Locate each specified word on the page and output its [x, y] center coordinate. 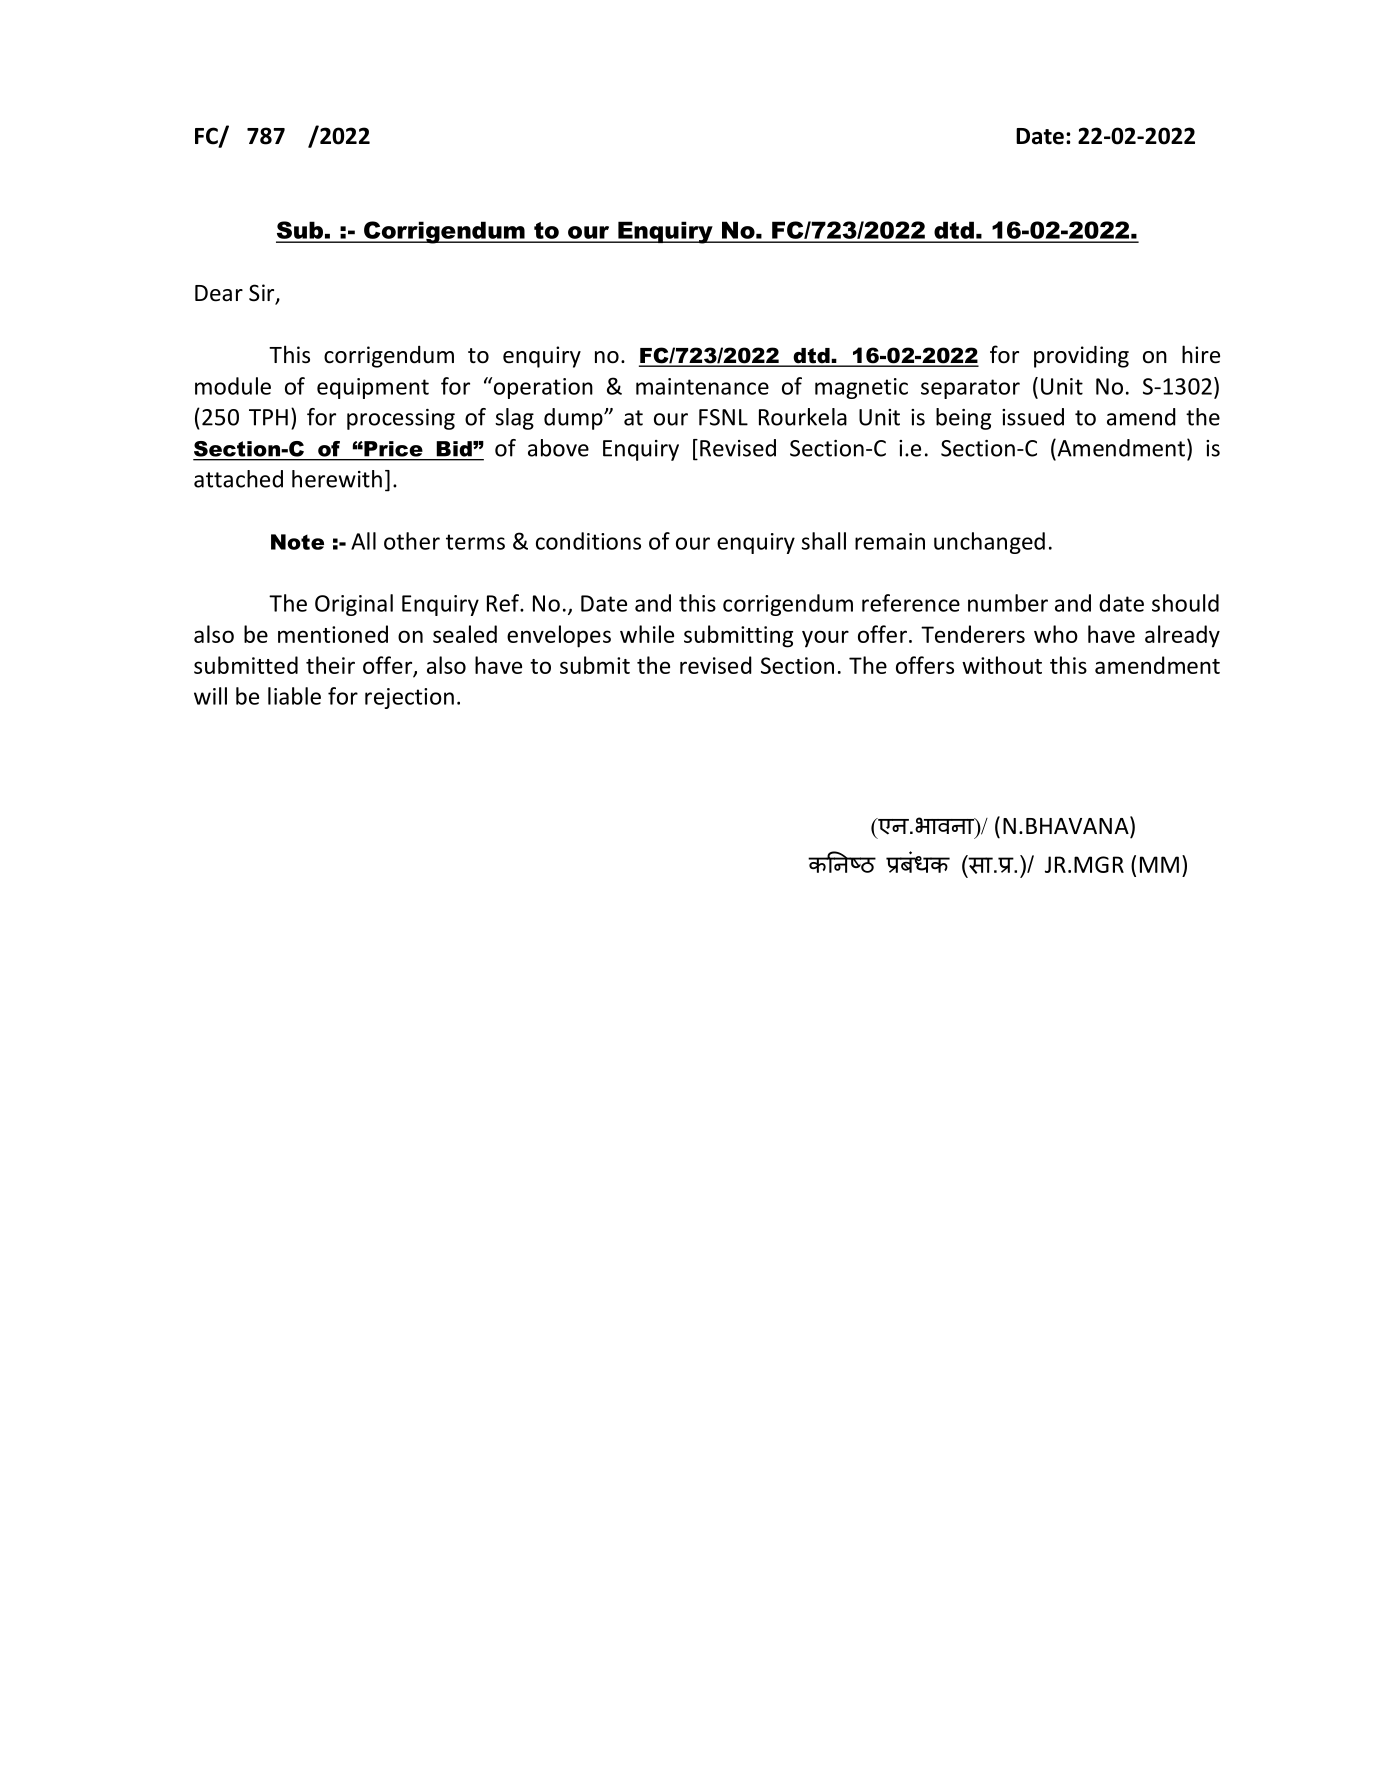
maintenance [702, 386]
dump [574, 419]
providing [1081, 356]
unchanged [989, 543]
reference [911, 603]
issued [1033, 417]
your [825, 639]
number [1008, 603]
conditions [588, 541]
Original [354, 605]
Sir [263, 294]
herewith [337, 479]
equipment [373, 388]
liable [294, 696]
